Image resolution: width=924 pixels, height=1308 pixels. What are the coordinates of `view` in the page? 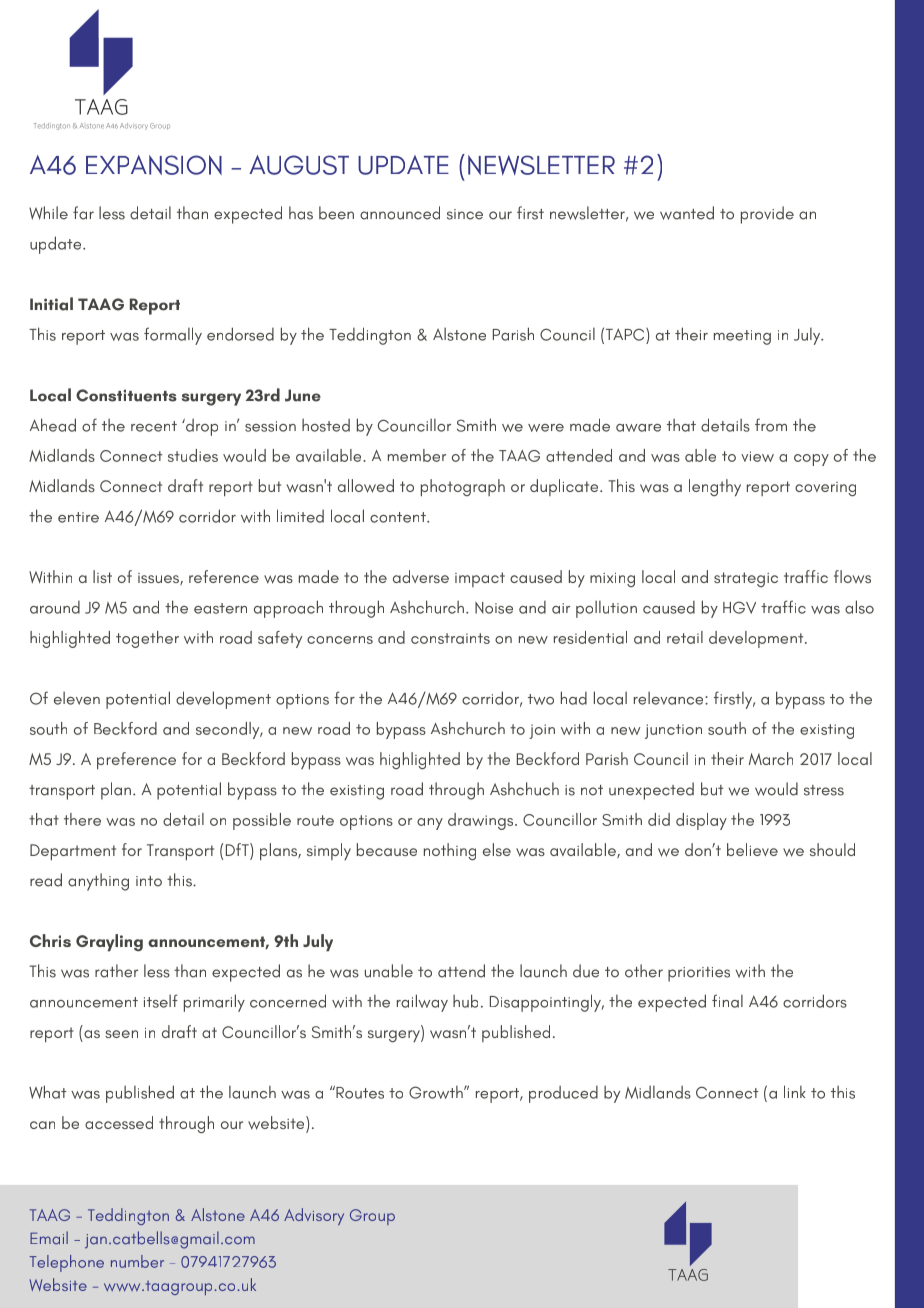 It's located at (757, 456).
